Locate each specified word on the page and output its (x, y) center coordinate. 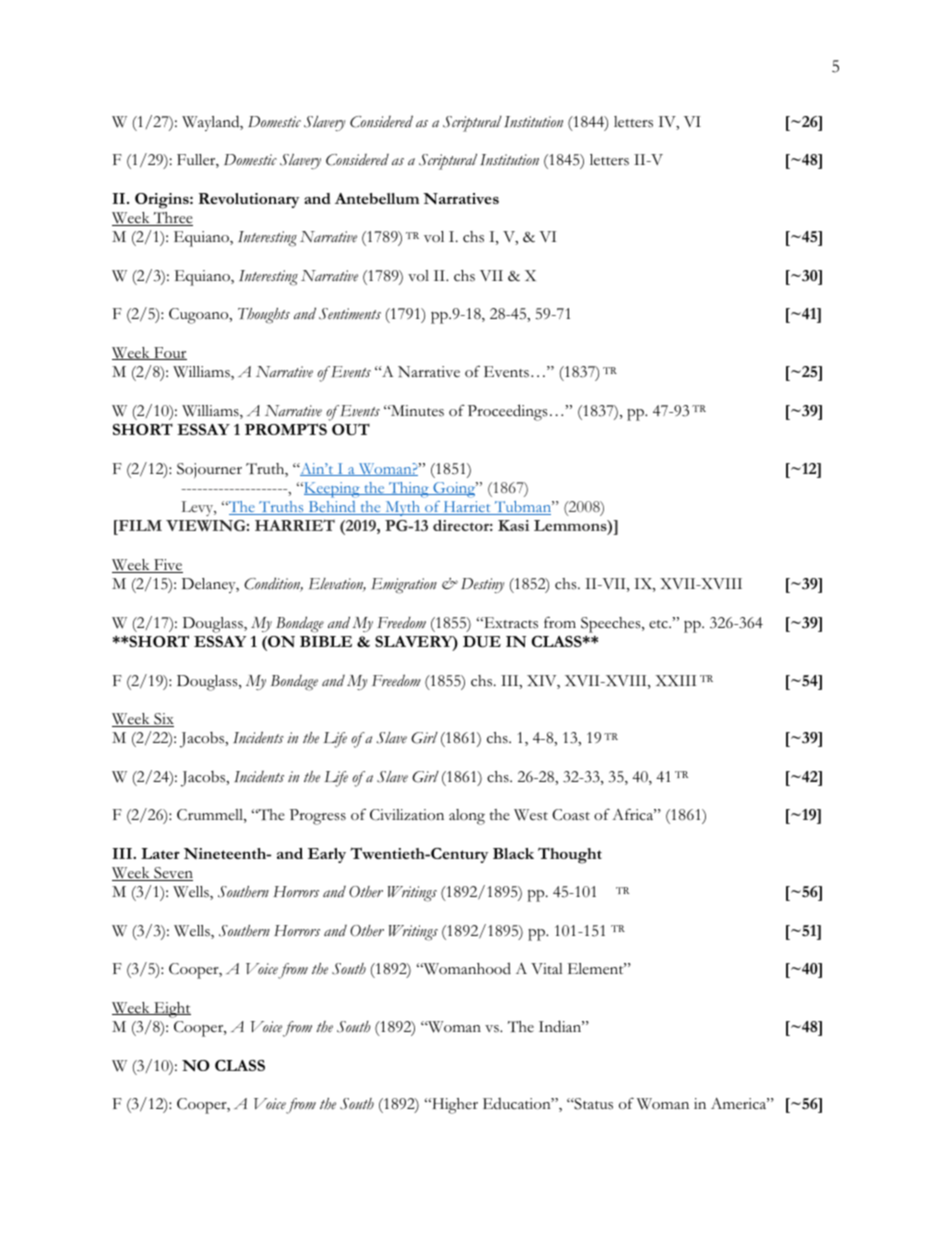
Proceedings (508, 412)
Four (169, 353)
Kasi (513, 525)
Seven (172, 874)
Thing (409, 490)
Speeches (612, 625)
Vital (547, 968)
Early (327, 855)
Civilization (407, 815)
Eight (171, 1010)
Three (172, 219)
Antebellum (377, 198)
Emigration (404, 586)
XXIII (675, 680)
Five (167, 566)
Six (163, 720)
